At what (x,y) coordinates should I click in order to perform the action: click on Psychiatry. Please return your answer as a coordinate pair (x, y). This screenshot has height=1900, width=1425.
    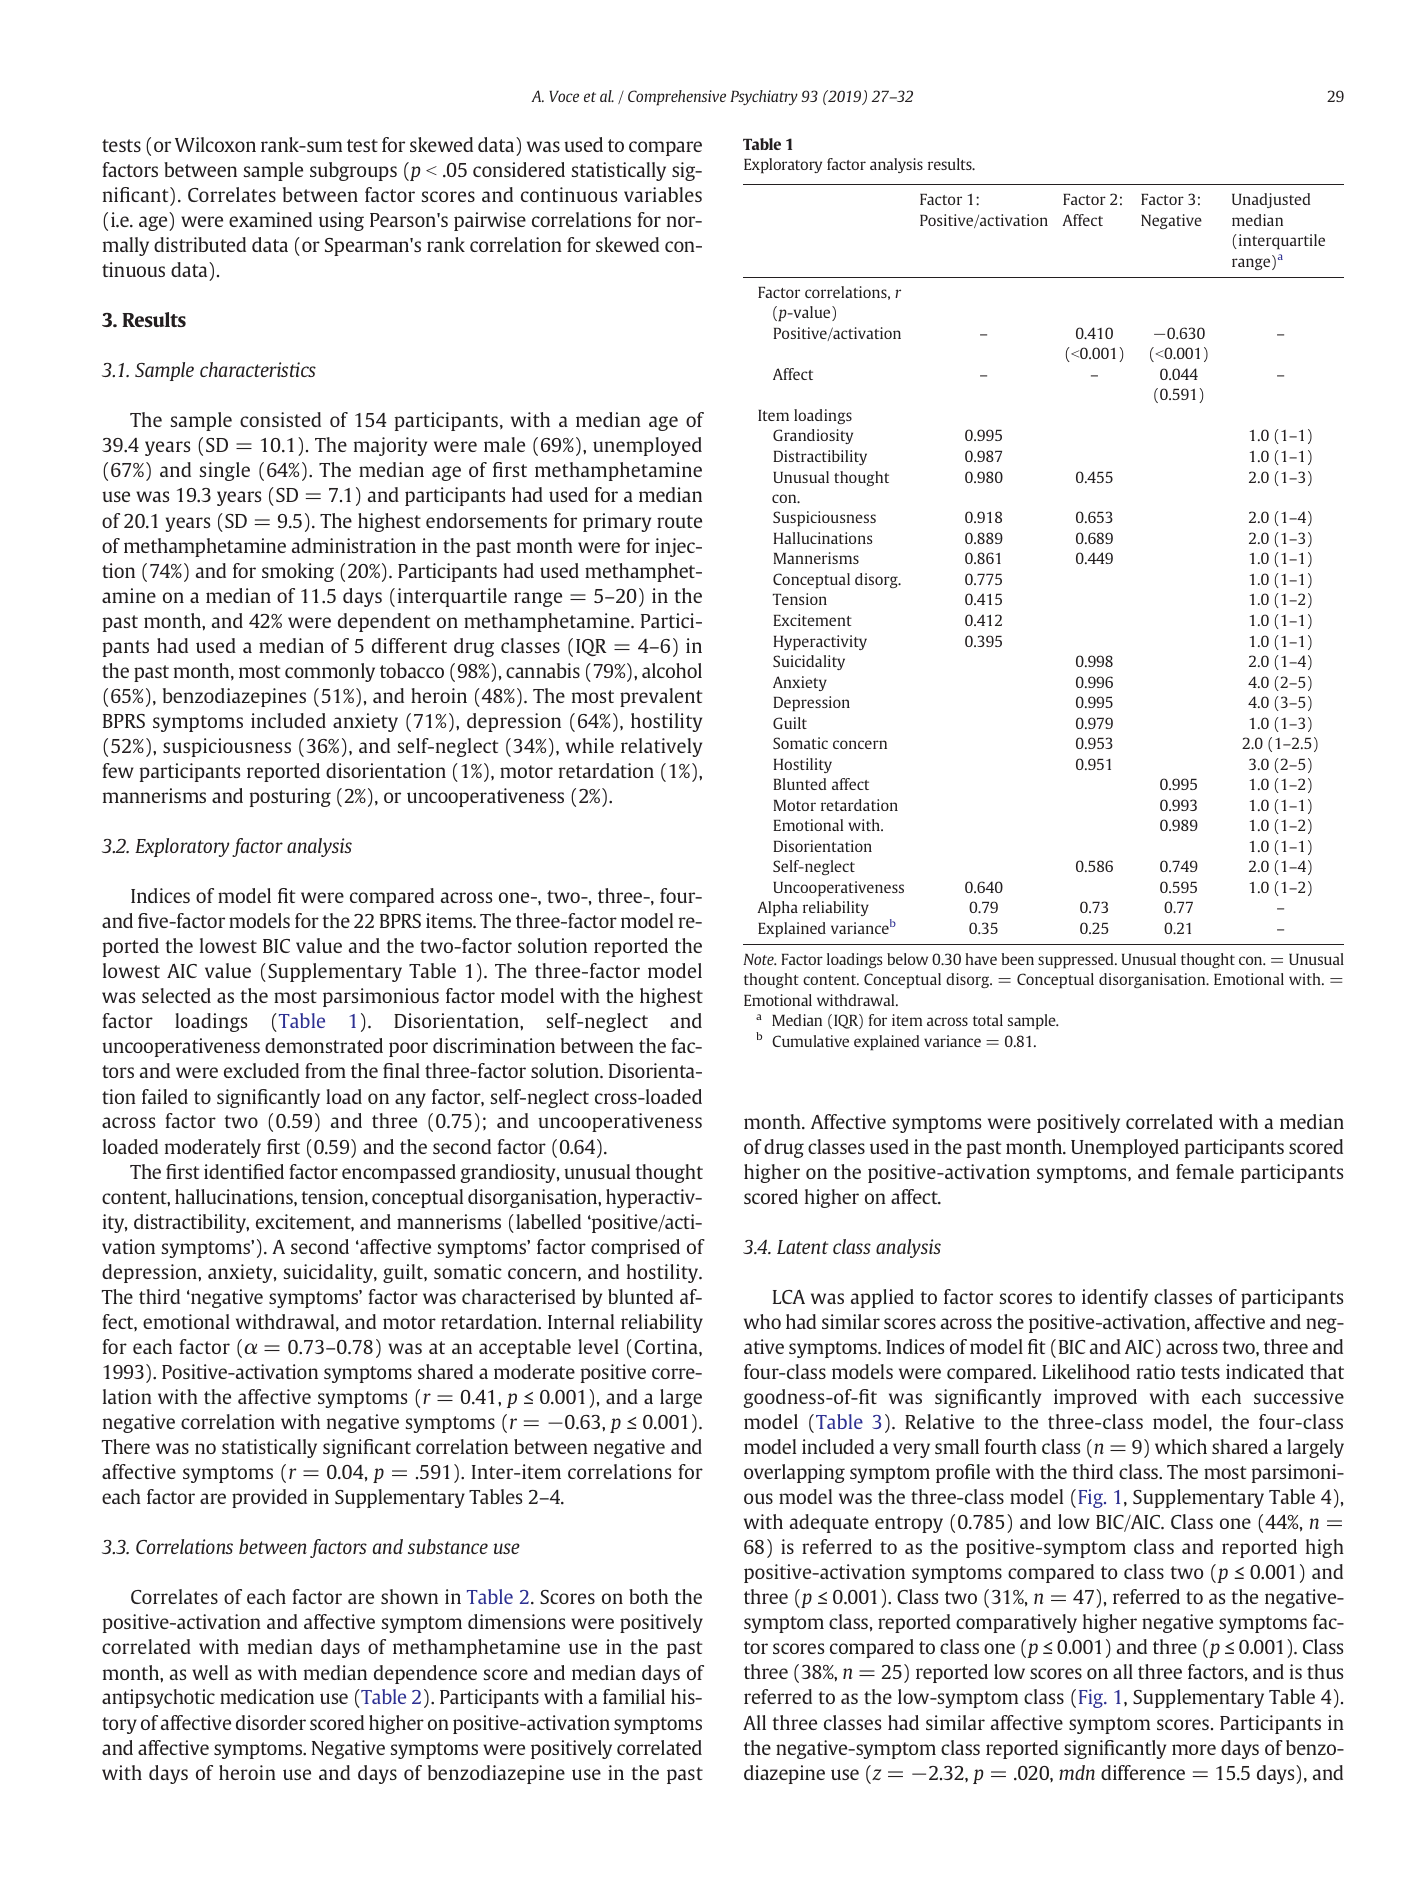
    Looking at the image, I should click on (764, 97).
